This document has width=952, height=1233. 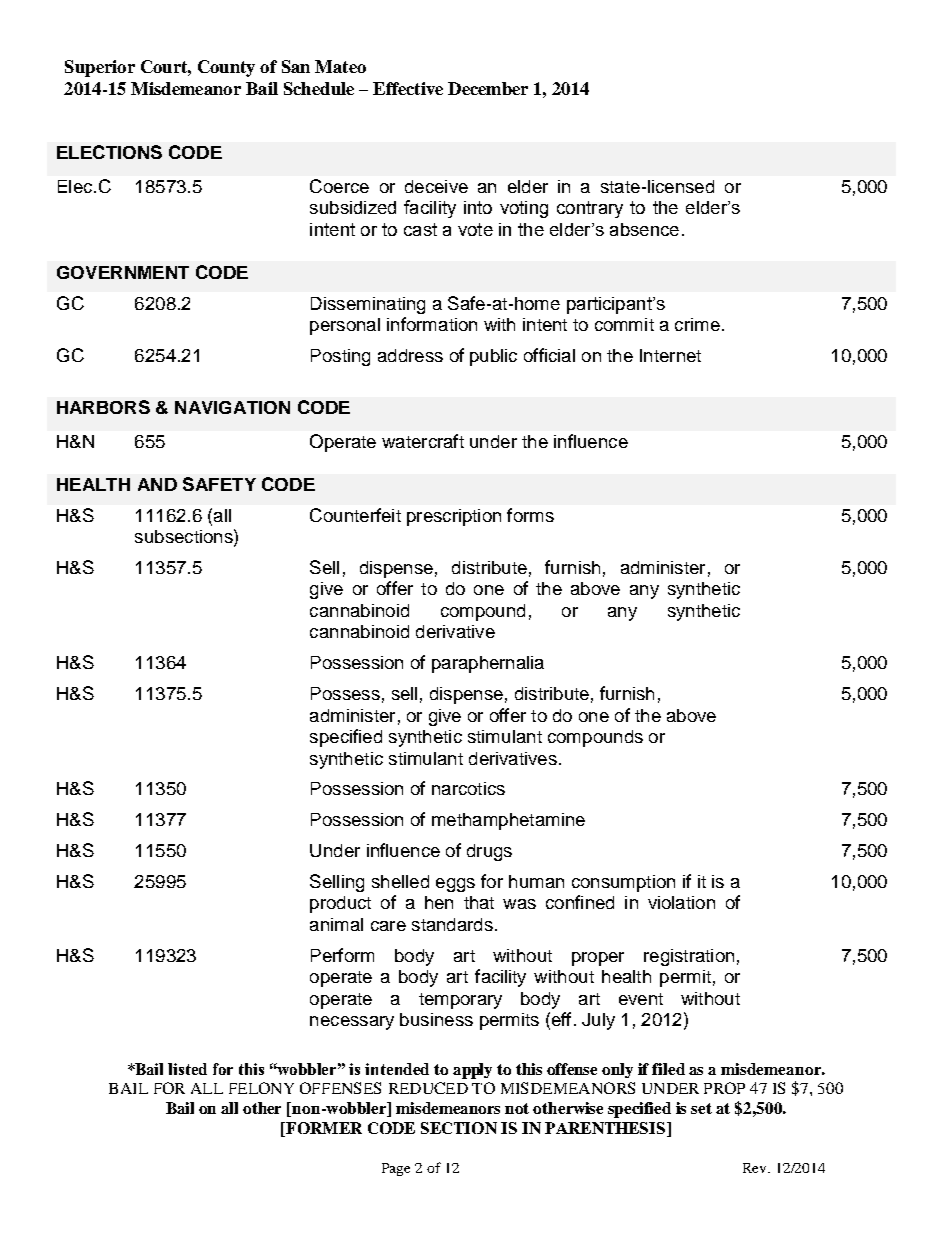 What do you see at coordinates (187, 1069) in the document?
I see `listed` at bounding box center [187, 1069].
